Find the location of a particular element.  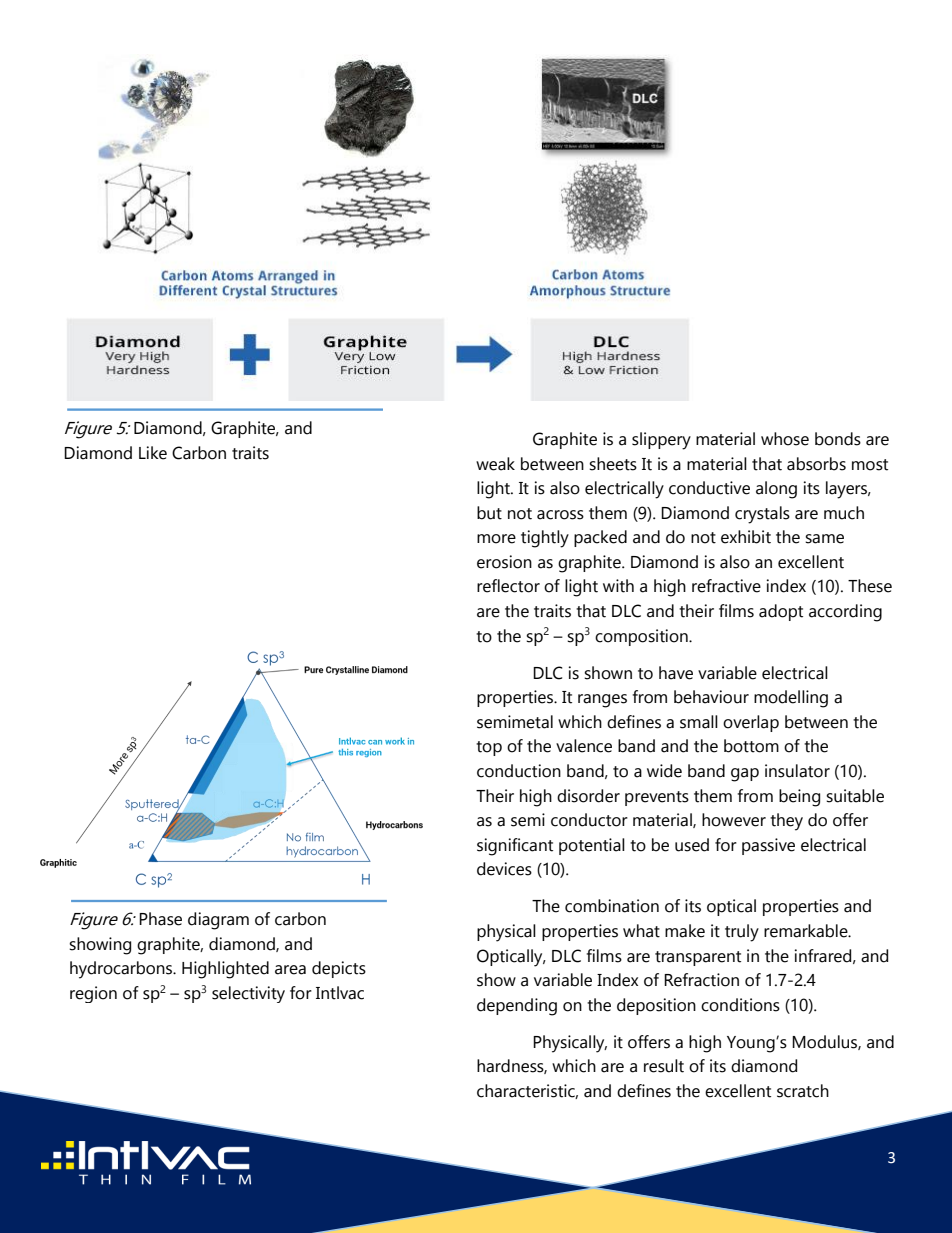

Like is located at coordinates (153, 453).
